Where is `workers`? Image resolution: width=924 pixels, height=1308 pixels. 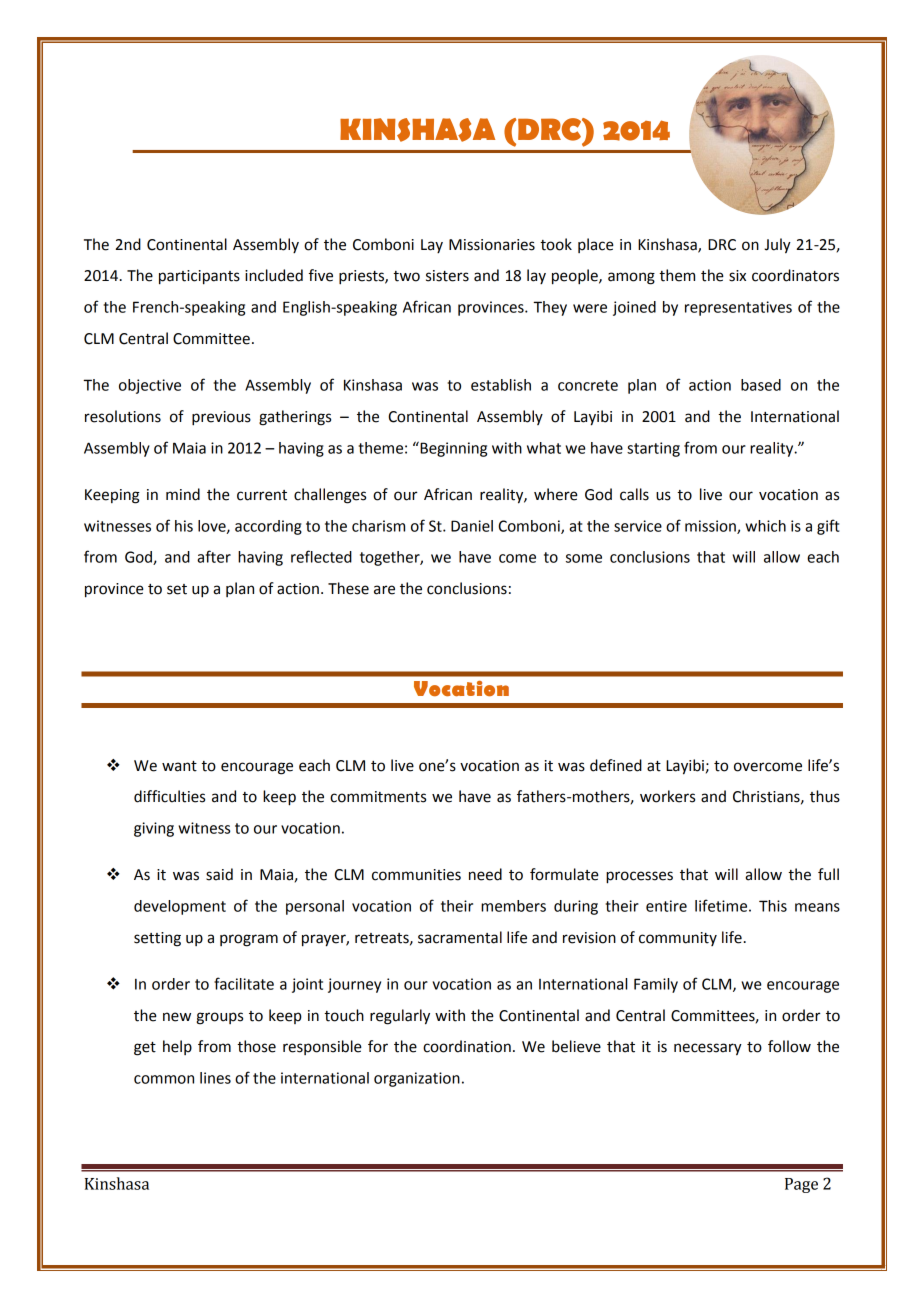
workers is located at coordinates (667, 796).
